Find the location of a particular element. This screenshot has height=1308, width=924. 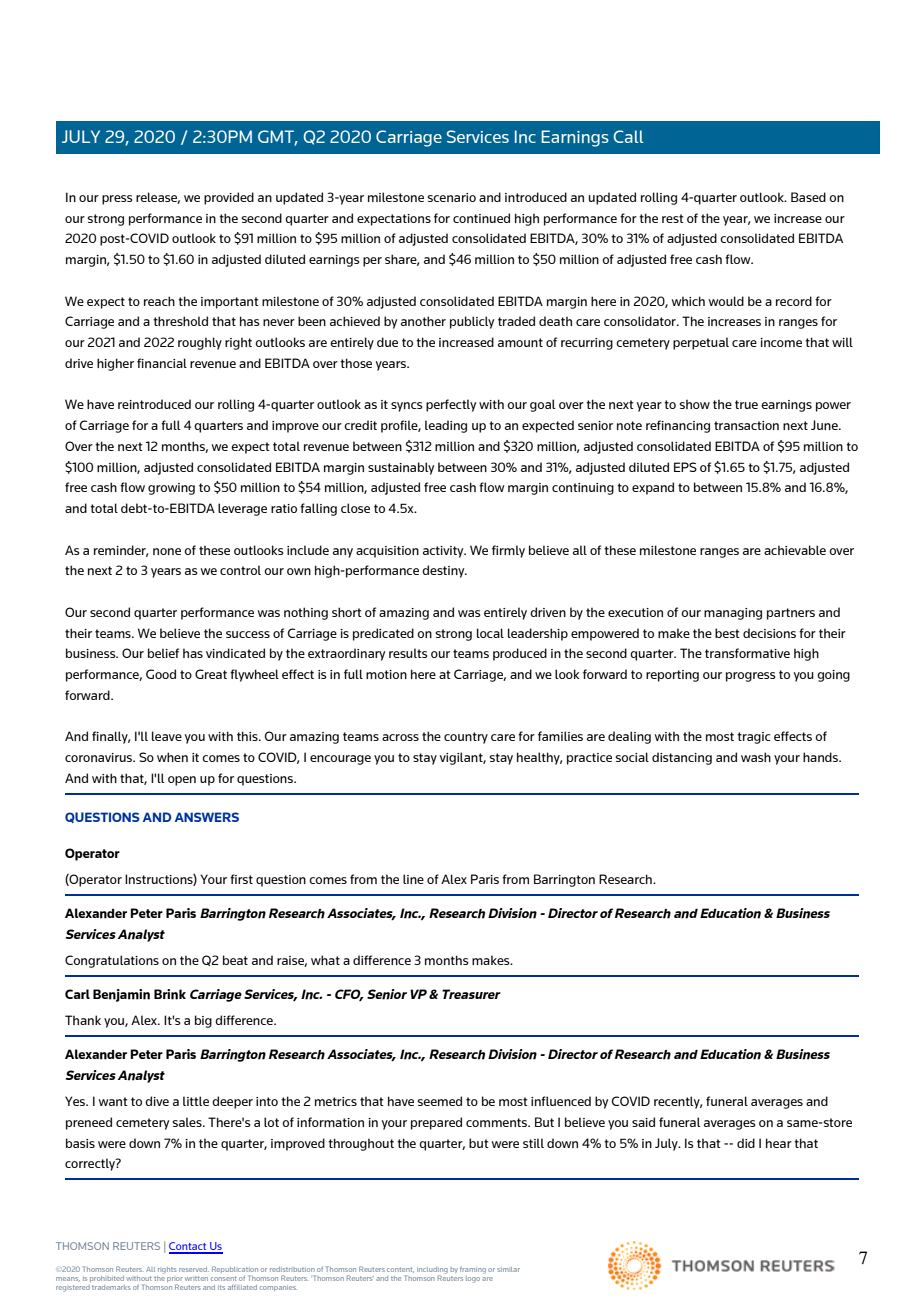

press is located at coordinates (117, 200).
